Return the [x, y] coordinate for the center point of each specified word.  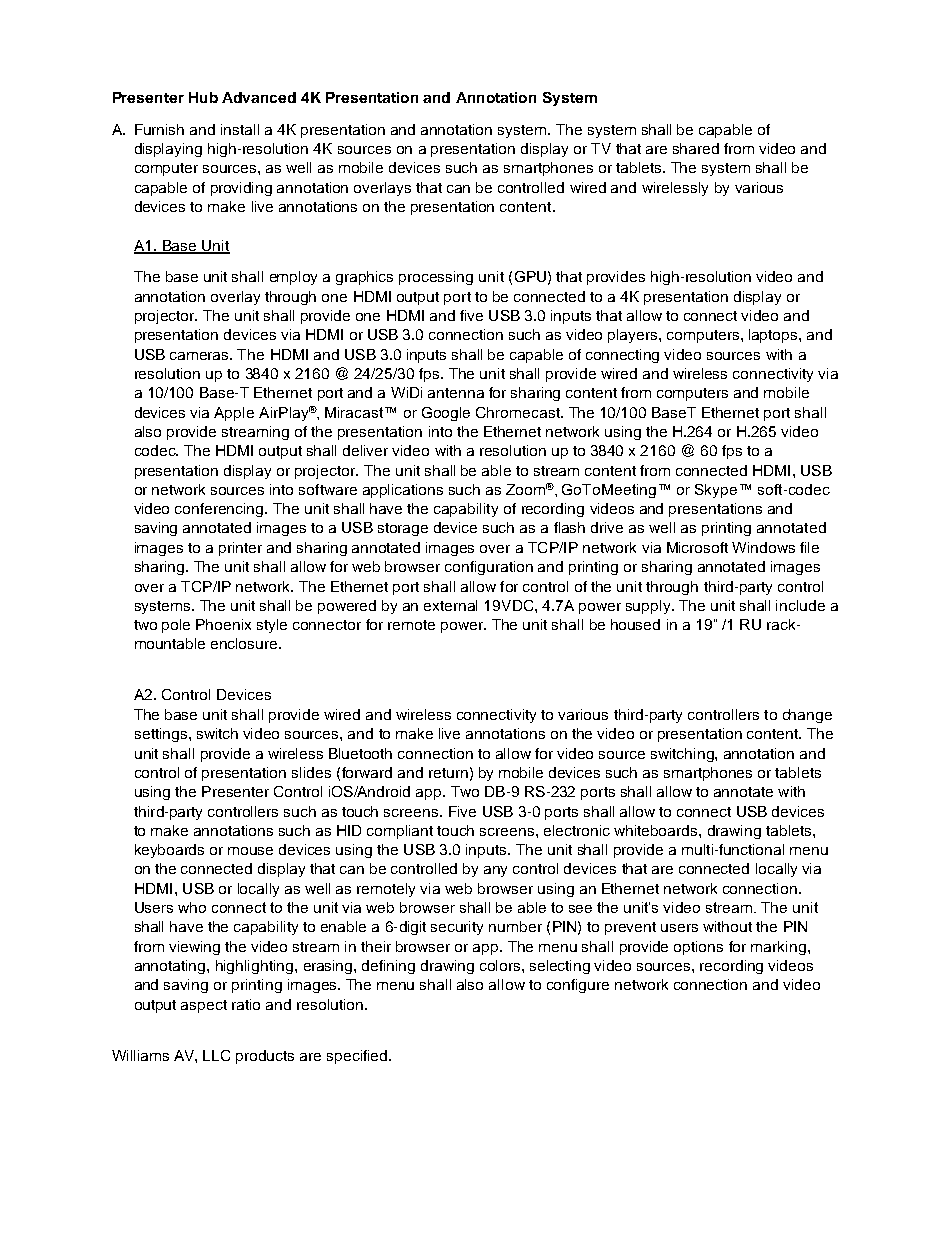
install [240, 129]
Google [446, 414]
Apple [234, 414]
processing [436, 278]
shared [696, 148]
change [807, 716]
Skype [716, 491]
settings [161, 735]
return [448, 773]
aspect [204, 1006]
